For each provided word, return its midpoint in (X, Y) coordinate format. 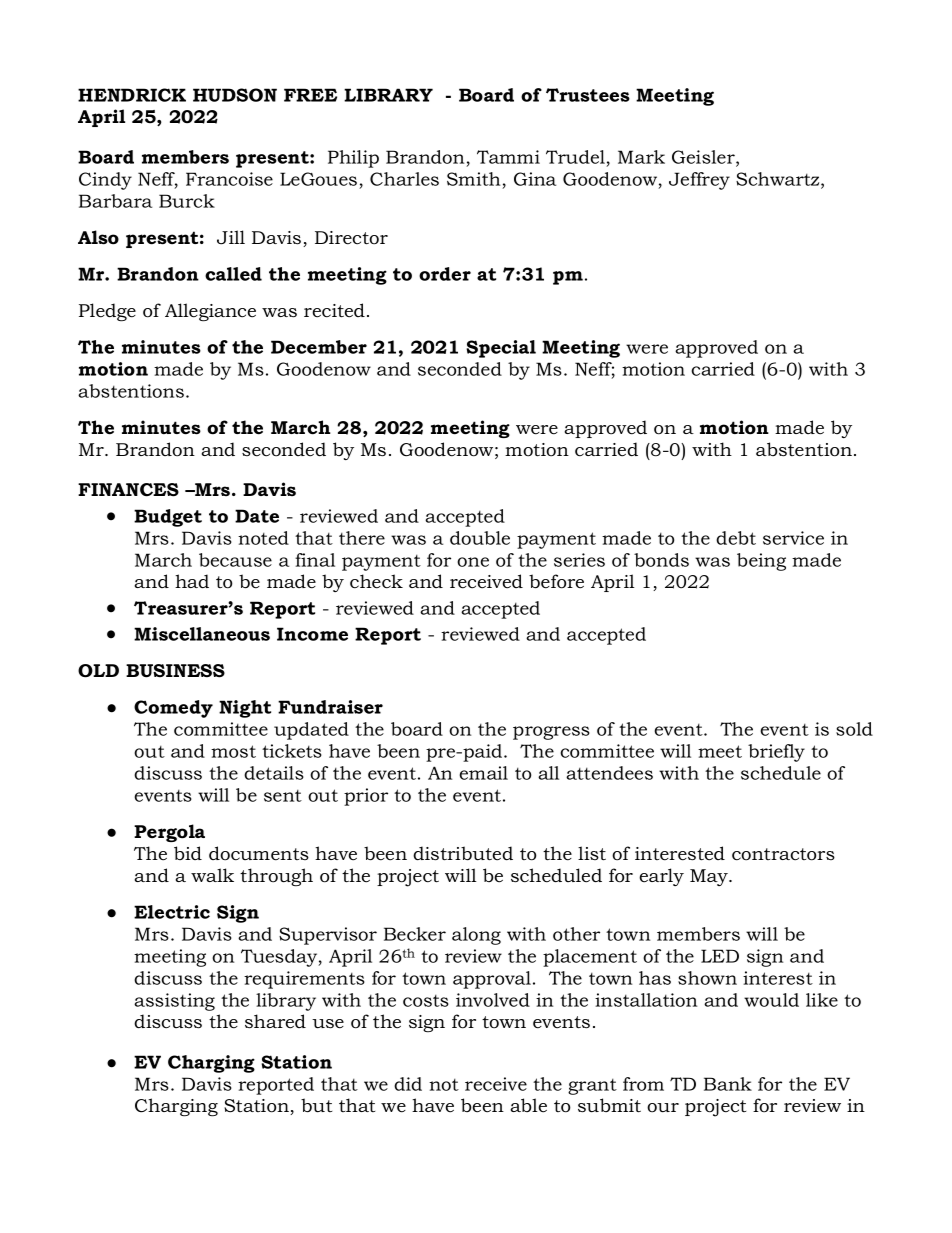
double (480, 538)
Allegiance (210, 312)
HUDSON (235, 95)
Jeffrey (699, 181)
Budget (168, 518)
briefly (776, 753)
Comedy (173, 709)
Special (501, 349)
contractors (783, 854)
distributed (463, 853)
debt (736, 538)
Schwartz (779, 180)
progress (551, 733)
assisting (174, 1002)
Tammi (508, 157)
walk (212, 875)
